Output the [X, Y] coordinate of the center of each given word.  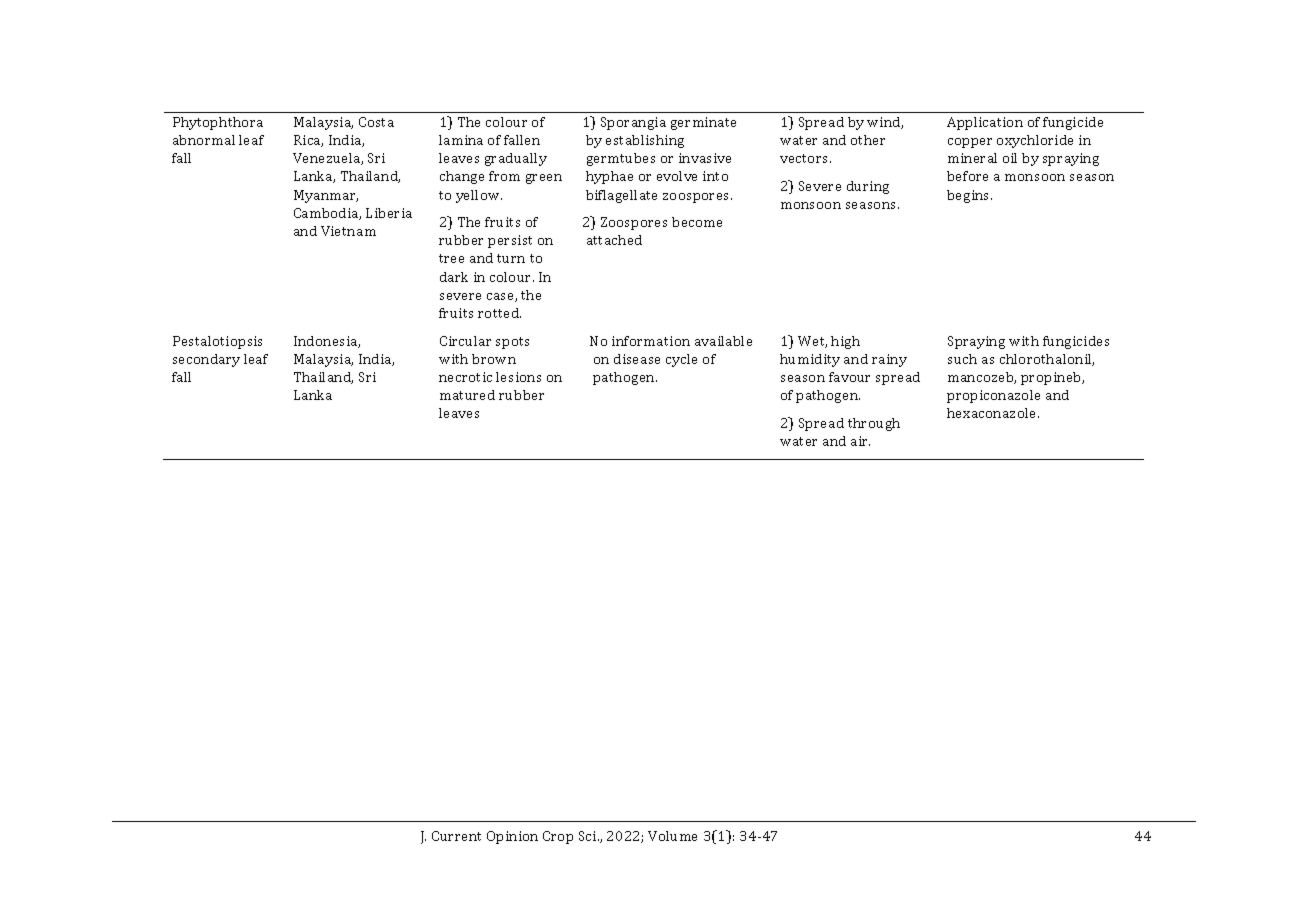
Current [456, 836]
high [845, 342]
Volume [672, 836]
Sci [589, 836]
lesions [518, 377]
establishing [645, 141]
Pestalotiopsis [217, 342]
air [860, 441]
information [651, 341]
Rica [308, 141]
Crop [558, 837]
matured [467, 395]
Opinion [512, 837]
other [868, 140]
